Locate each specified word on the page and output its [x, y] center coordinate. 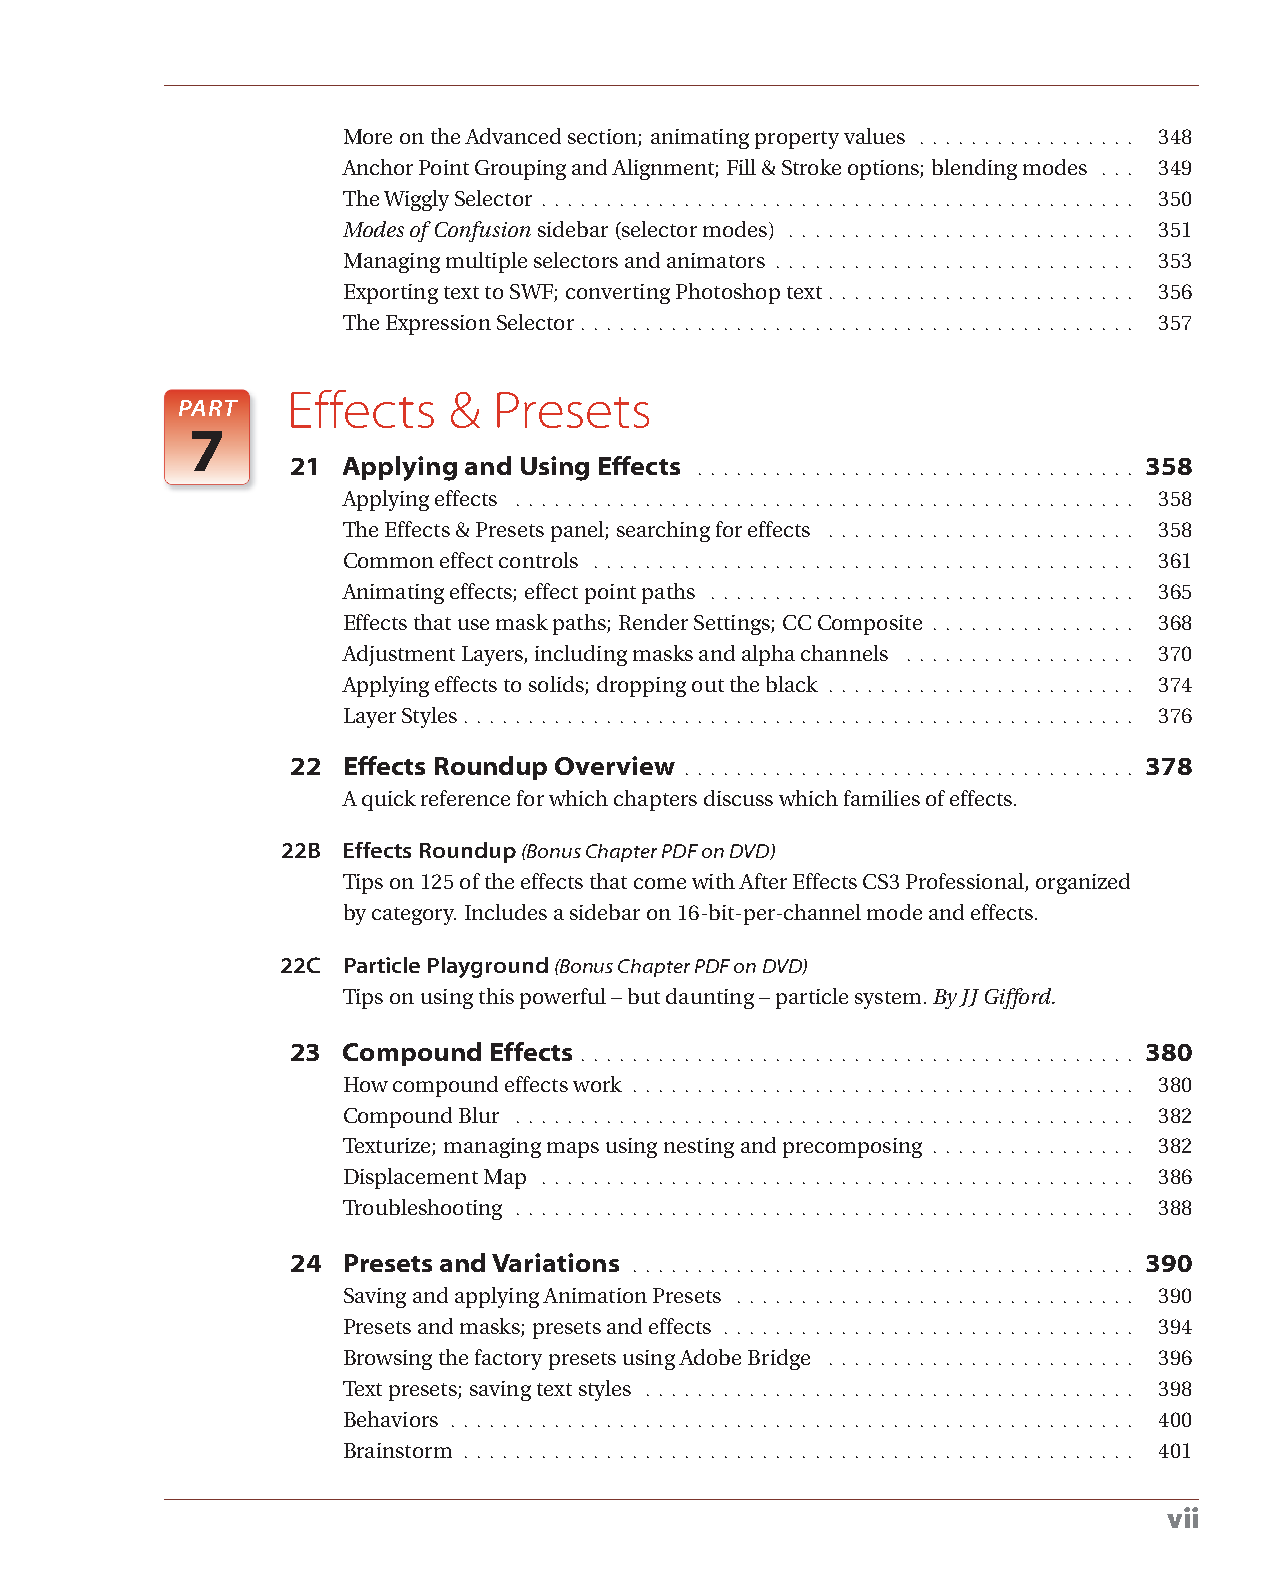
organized [1083, 883]
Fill [741, 167]
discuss [738, 798]
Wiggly [416, 200]
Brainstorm [398, 1450]
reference [465, 798]
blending [974, 169]
